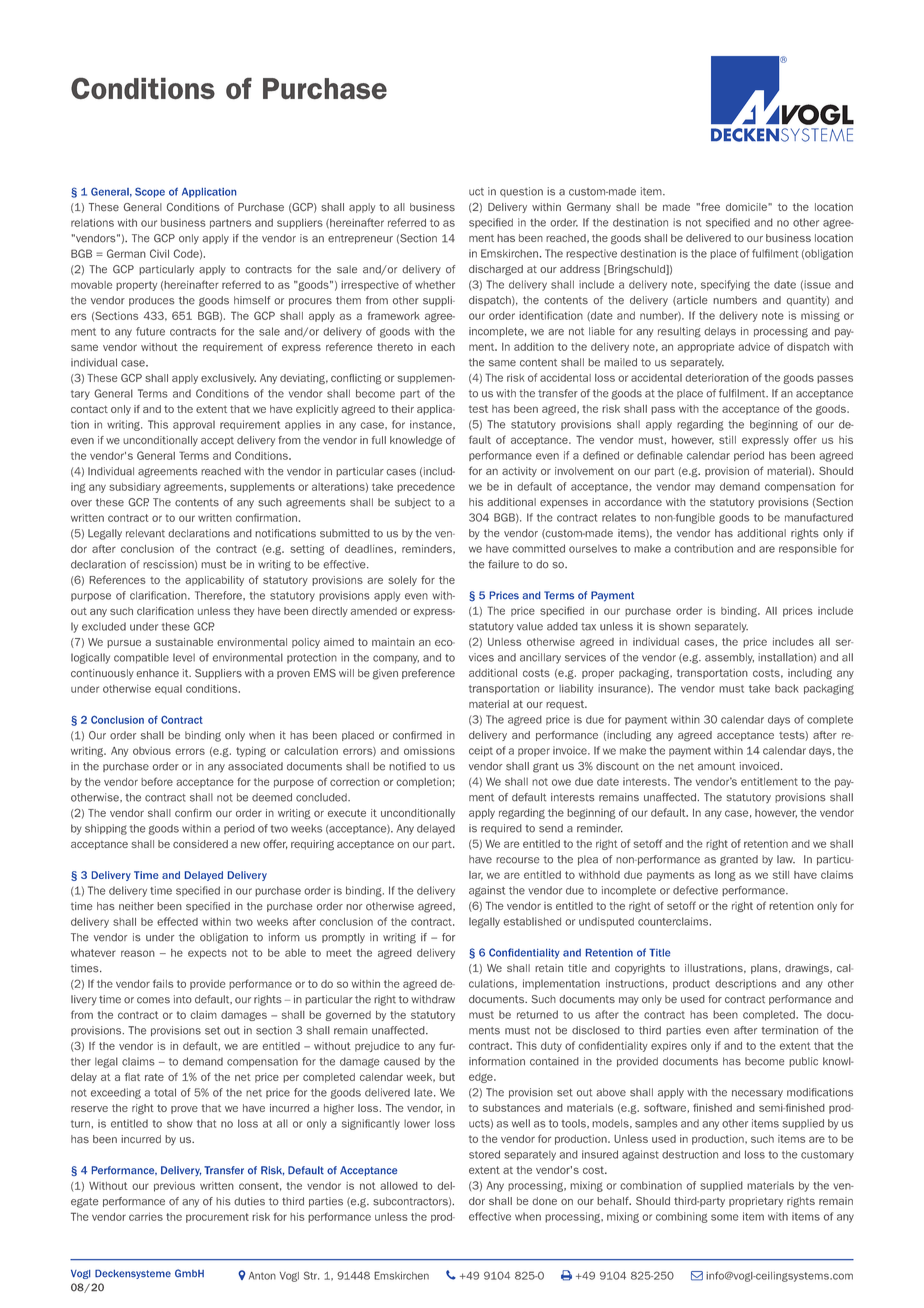 The width and height of the image is (924, 1308). What do you see at coordinates (496, 270) in the image?
I see `discharged` at bounding box center [496, 270].
